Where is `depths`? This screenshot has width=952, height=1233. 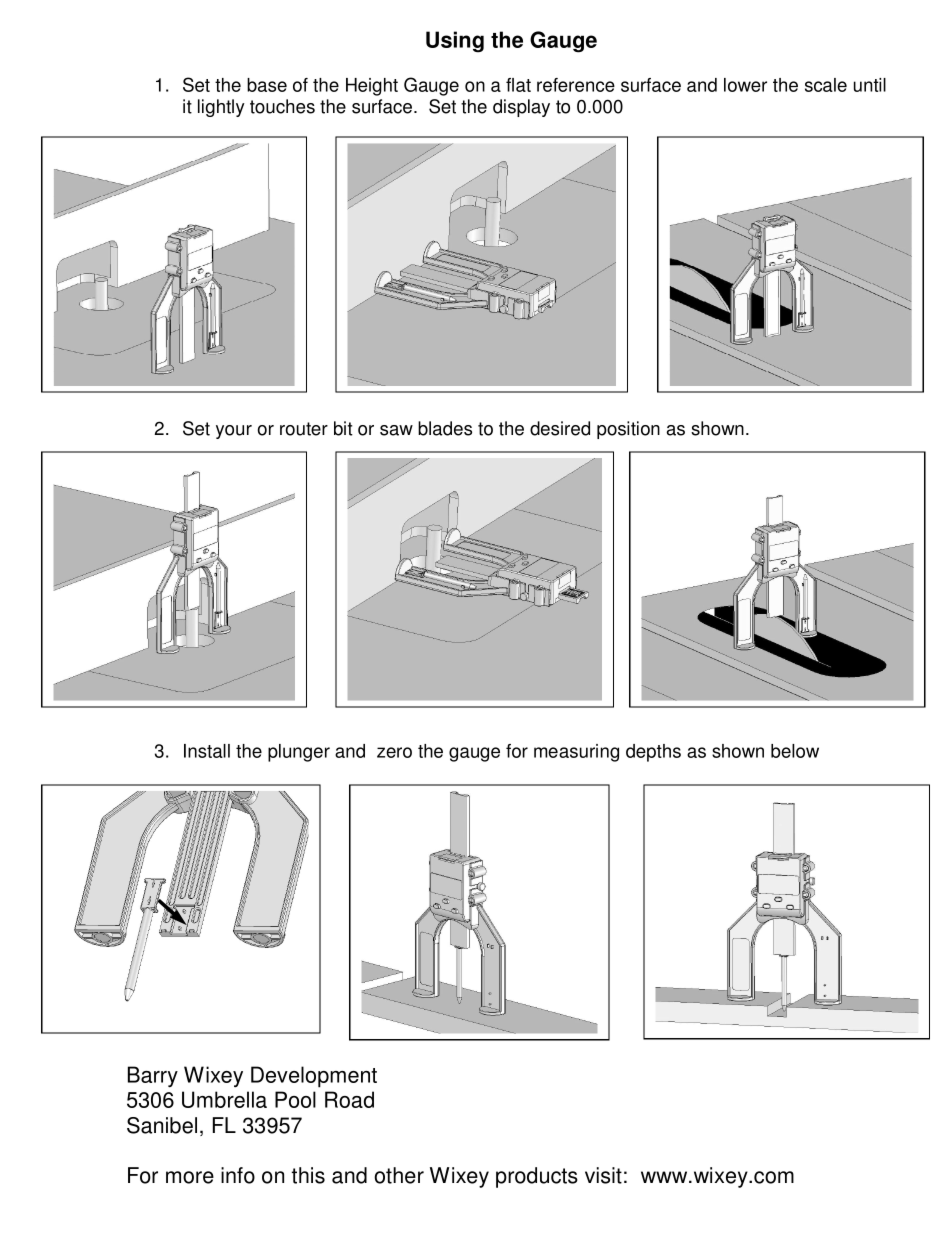
depths is located at coordinates (653, 753).
